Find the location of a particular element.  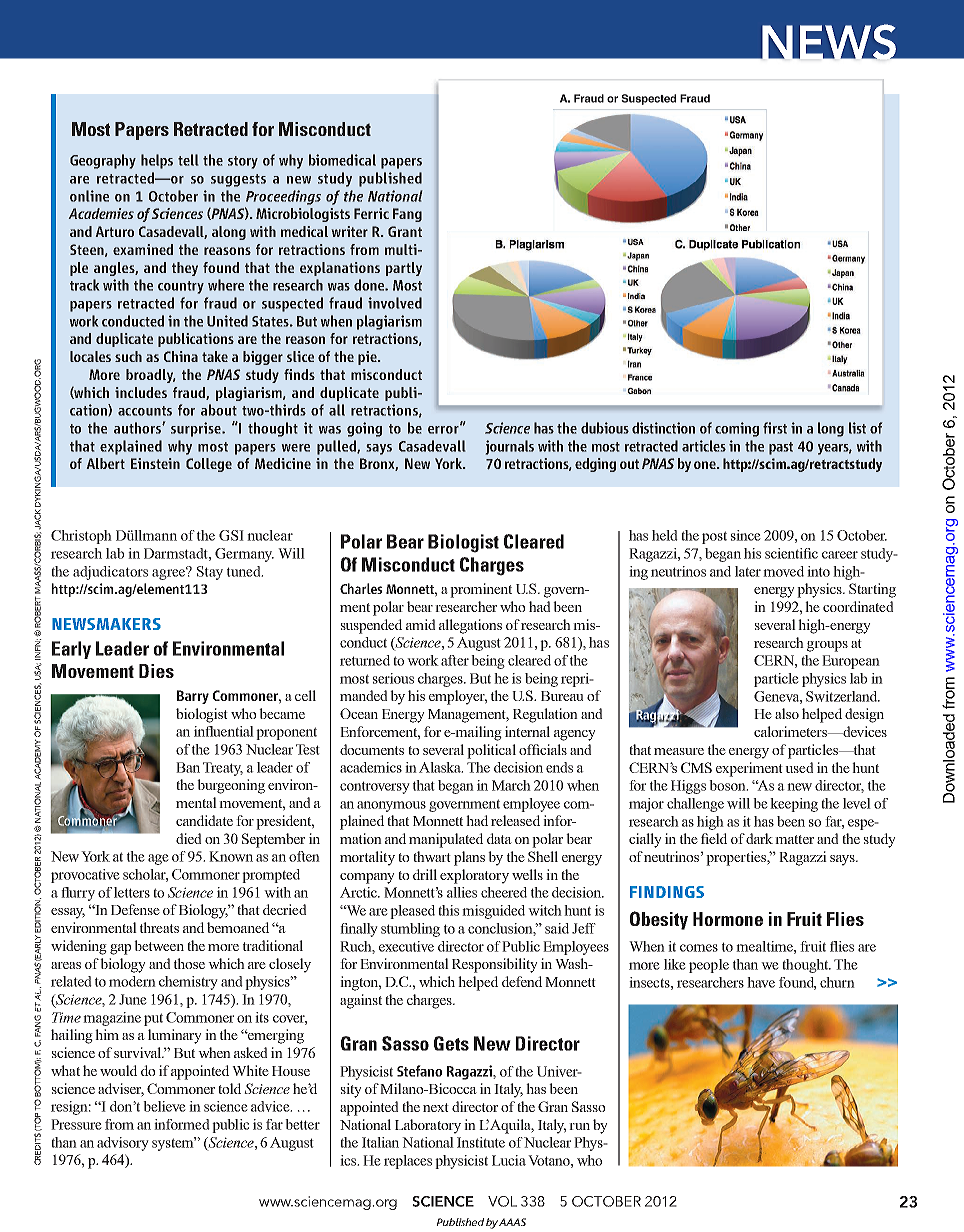

used is located at coordinates (799, 767).
